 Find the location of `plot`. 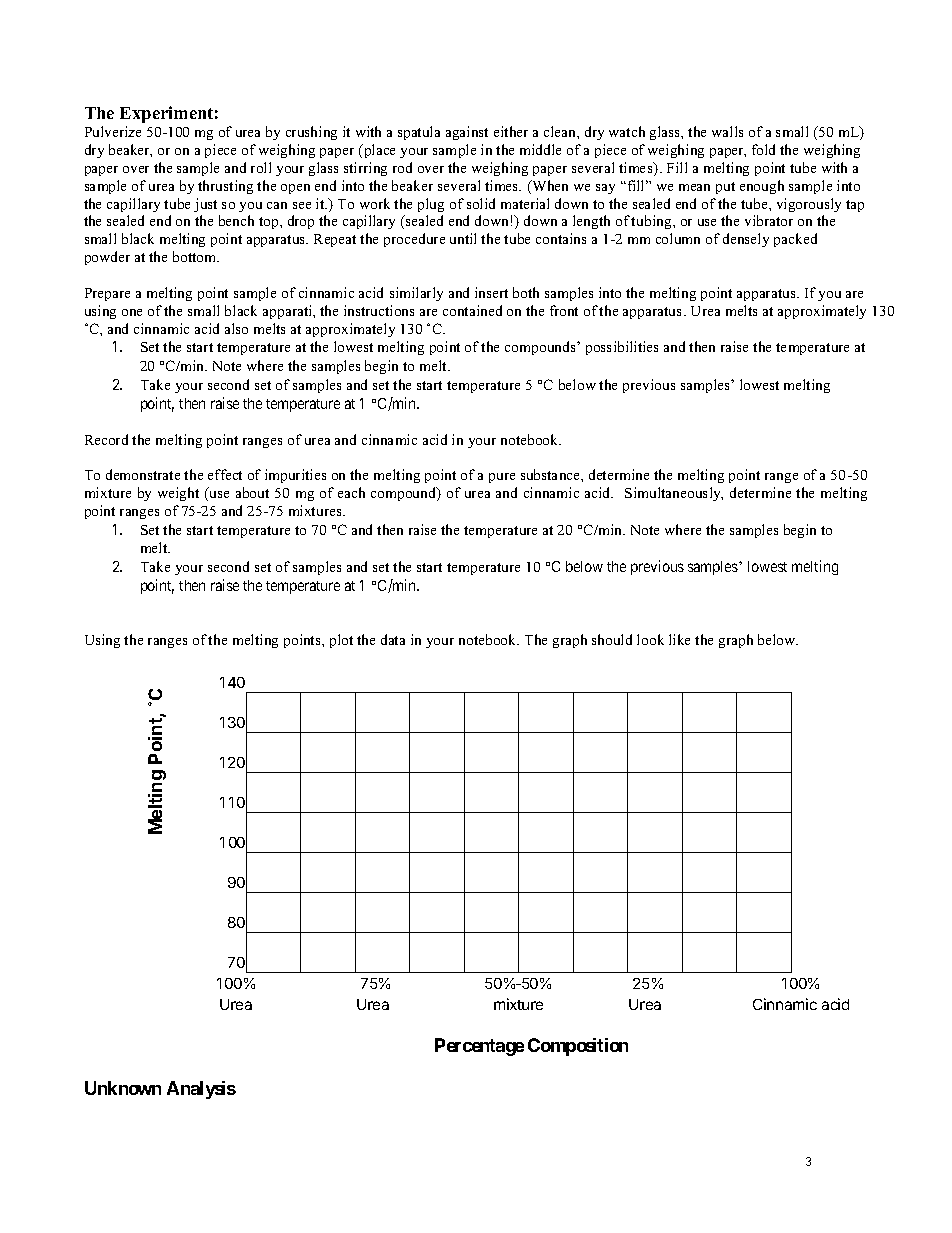

plot is located at coordinates (341, 641).
